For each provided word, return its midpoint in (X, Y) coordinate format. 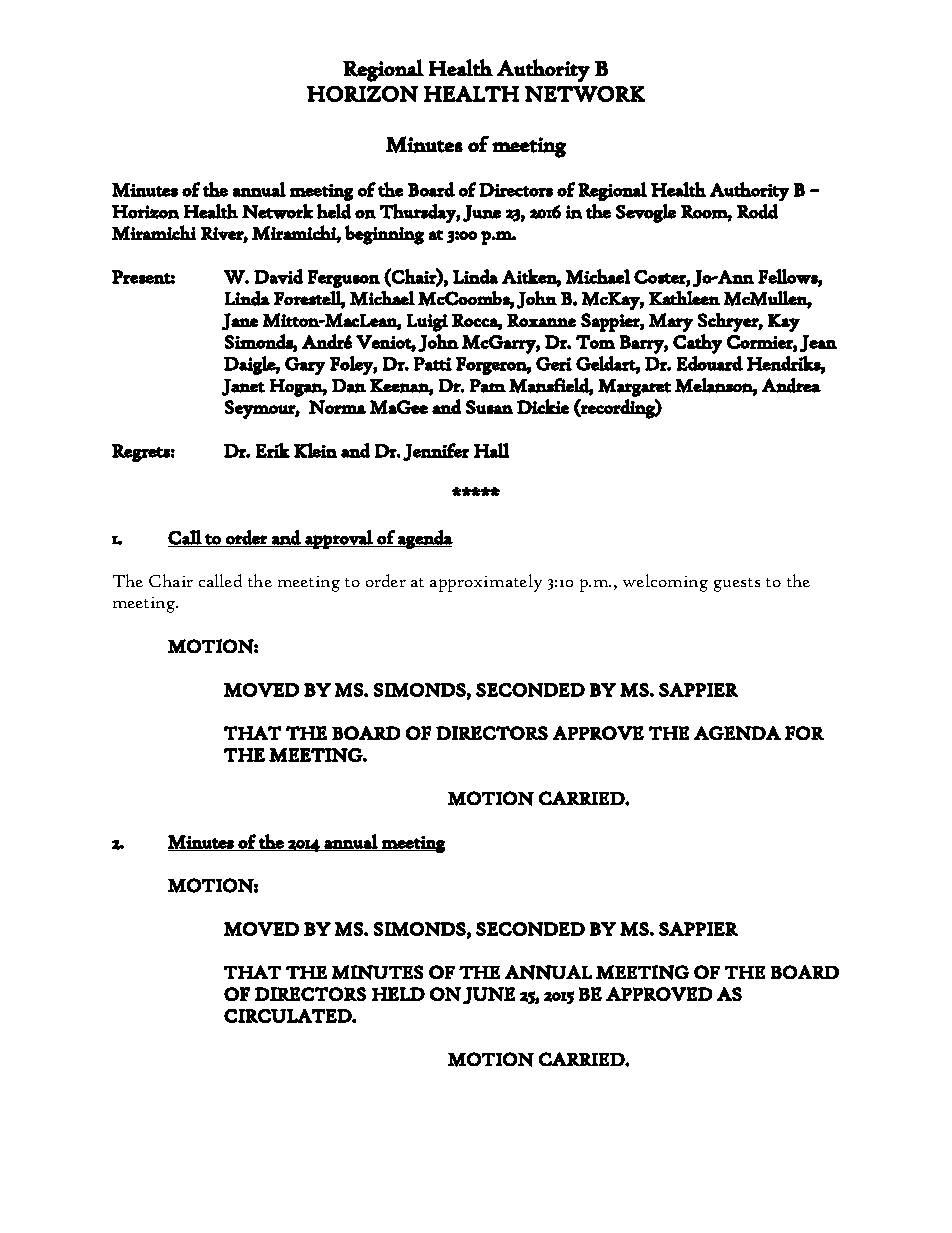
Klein (315, 450)
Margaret (634, 388)
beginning (384, 235)
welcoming (665, 583)
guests (737, 585)
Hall (491, 450)
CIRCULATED (288, 1016)
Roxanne (541, 320)
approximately (486, 583)
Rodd (757, 211)
